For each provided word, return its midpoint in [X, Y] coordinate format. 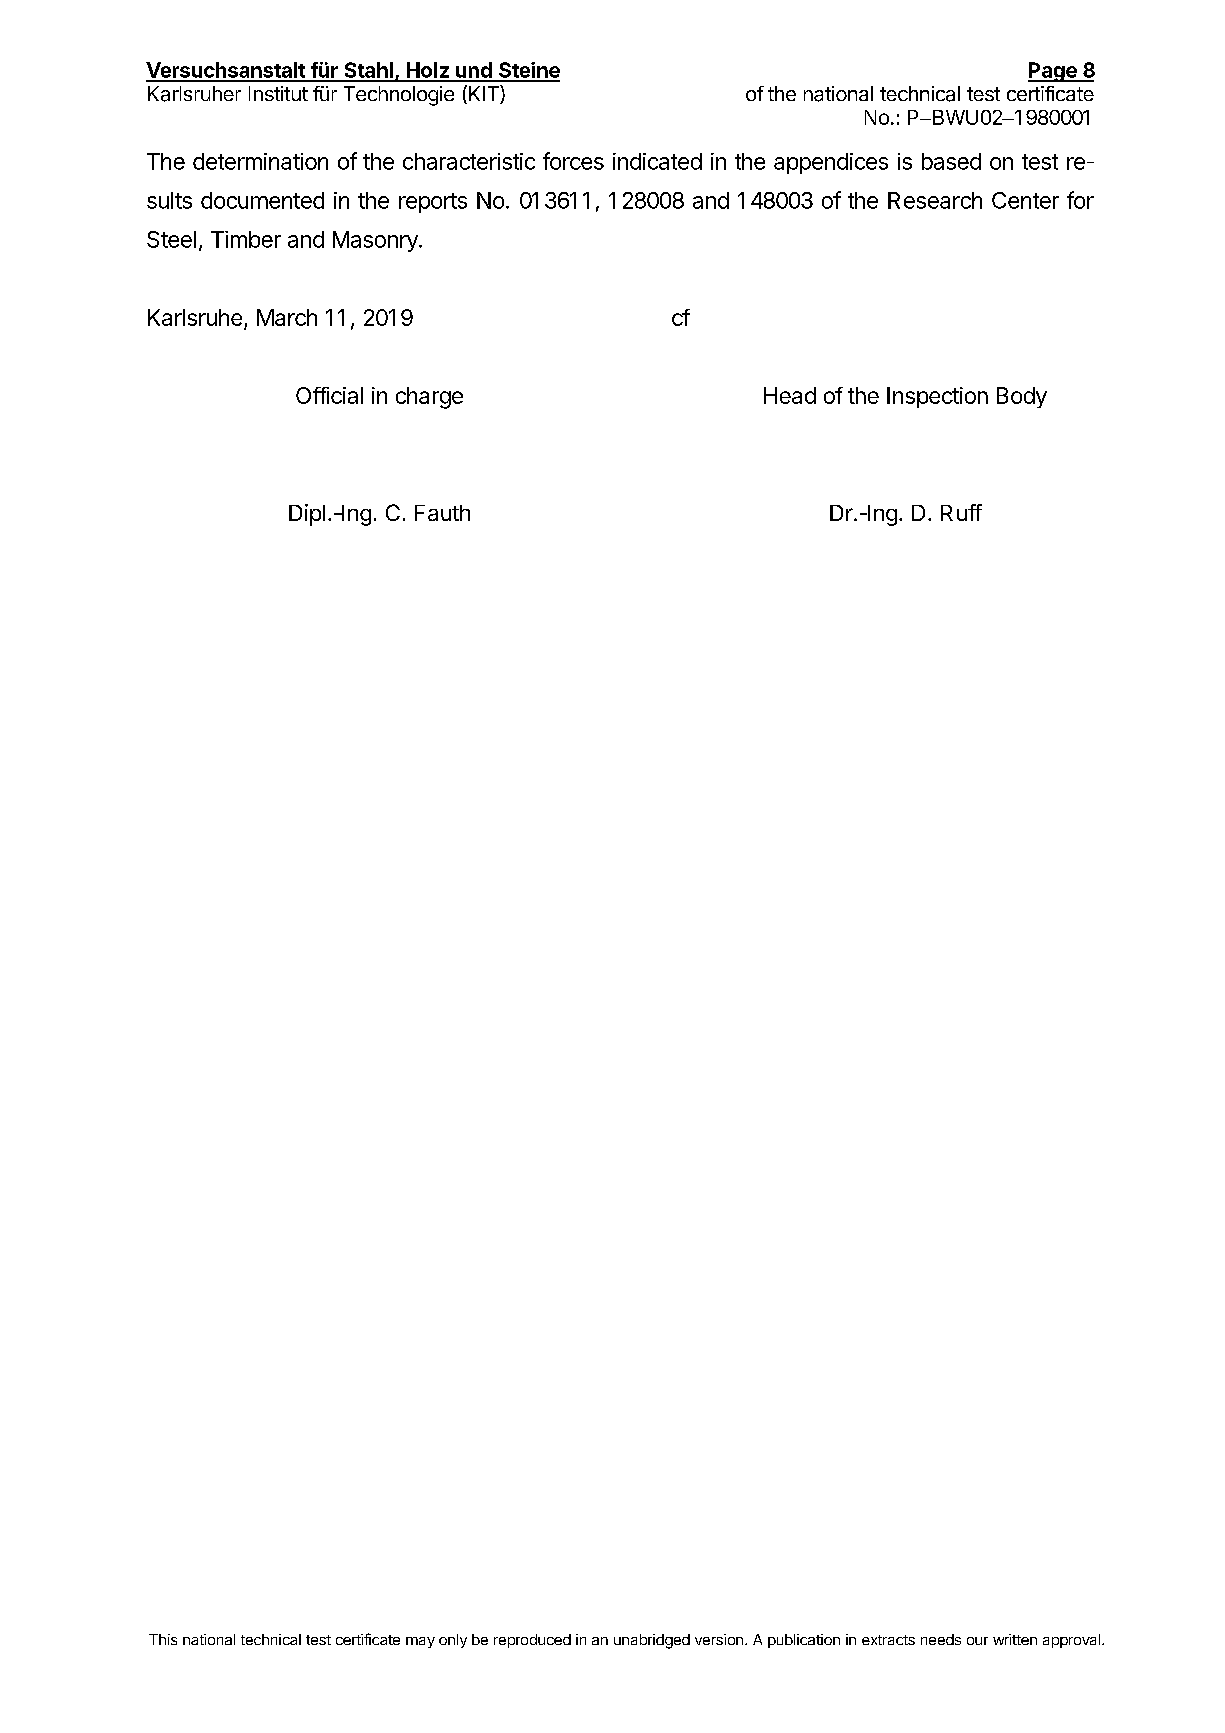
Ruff [961, 512]
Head [790, 395]
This [163, 1639]
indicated [657, 161]
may [420, 1642]
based [951, 161]
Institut [278, 93]
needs [941, 1639]
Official [329, 395]
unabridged [652, 1641]
